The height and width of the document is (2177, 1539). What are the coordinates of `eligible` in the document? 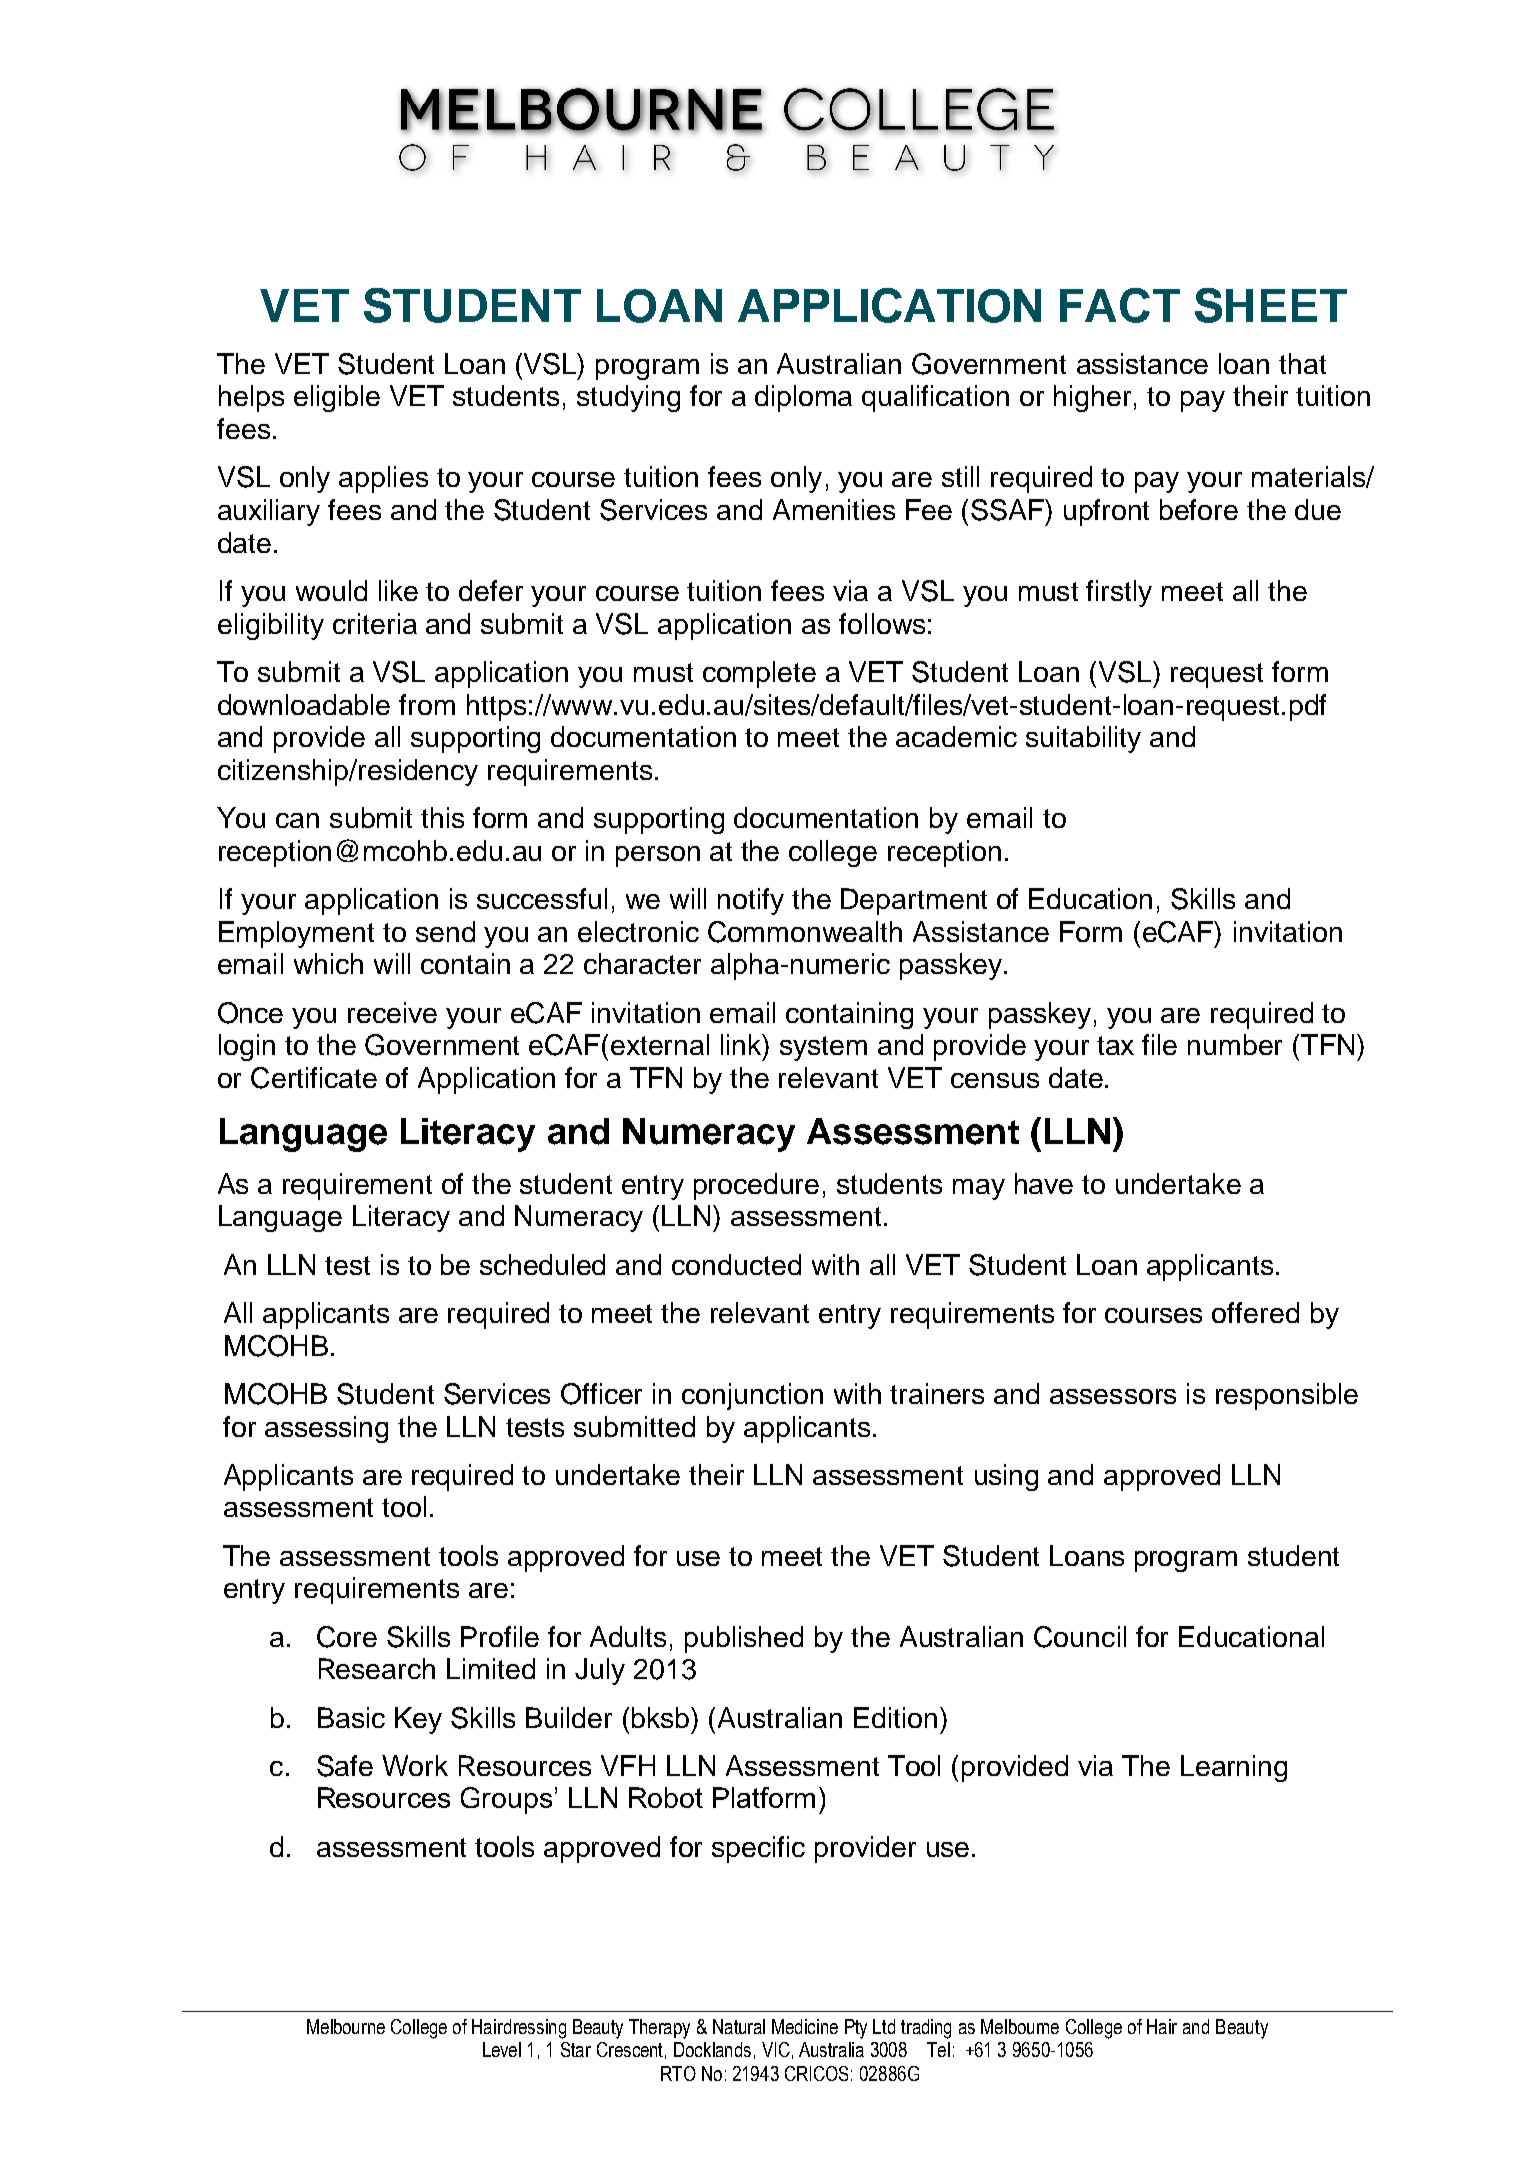 It's located at (337, 398).
